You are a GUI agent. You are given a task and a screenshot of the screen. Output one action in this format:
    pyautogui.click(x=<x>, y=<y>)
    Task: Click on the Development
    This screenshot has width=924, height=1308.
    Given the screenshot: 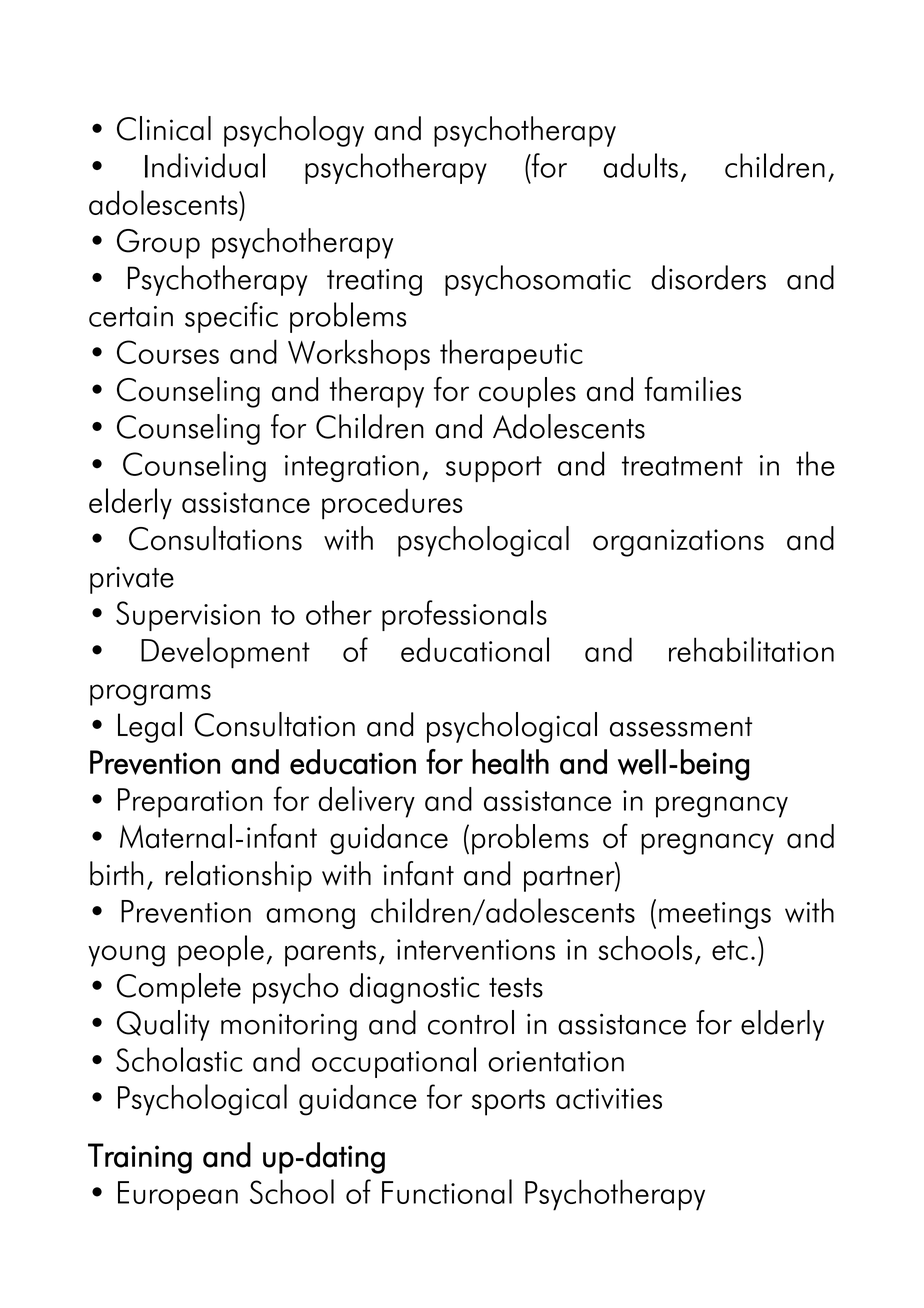 What is the action you would take?
    pyautogui.click(x=225, y=653)
